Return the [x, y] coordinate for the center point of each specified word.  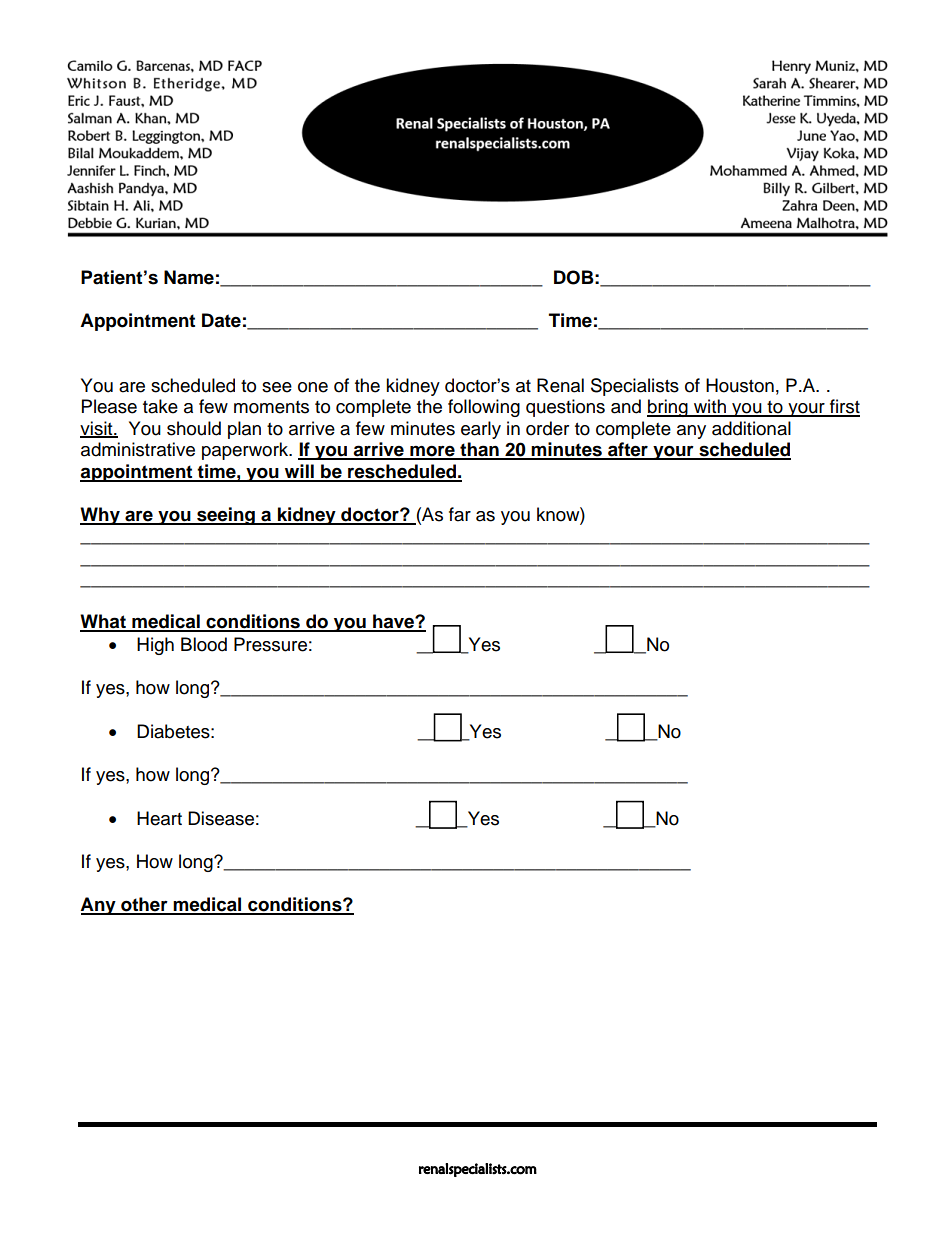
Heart [159, 818]
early [481, 430]
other [144, 905]
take [160, 406]
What [104, 622]
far [460, 514]
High [155, 646]
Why [101, 516]
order [547, 428]
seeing [226, 516]
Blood [204, 644]
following [484, 408]
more [432, 452]
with [710, 407]
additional [751, 428]
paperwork [246, 451]
